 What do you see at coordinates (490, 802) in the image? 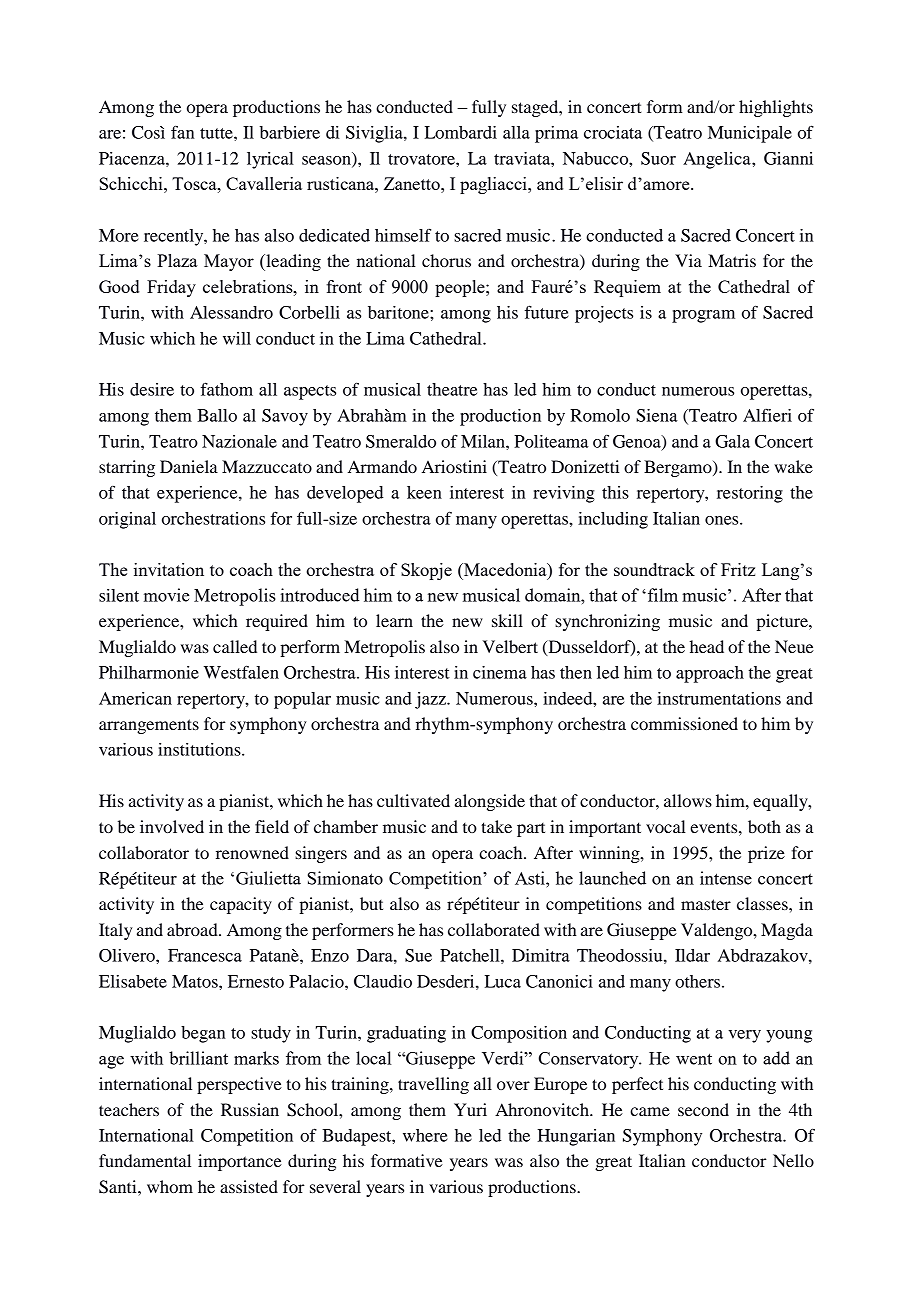
I see `alongside` at bounding box center [490, 802].
